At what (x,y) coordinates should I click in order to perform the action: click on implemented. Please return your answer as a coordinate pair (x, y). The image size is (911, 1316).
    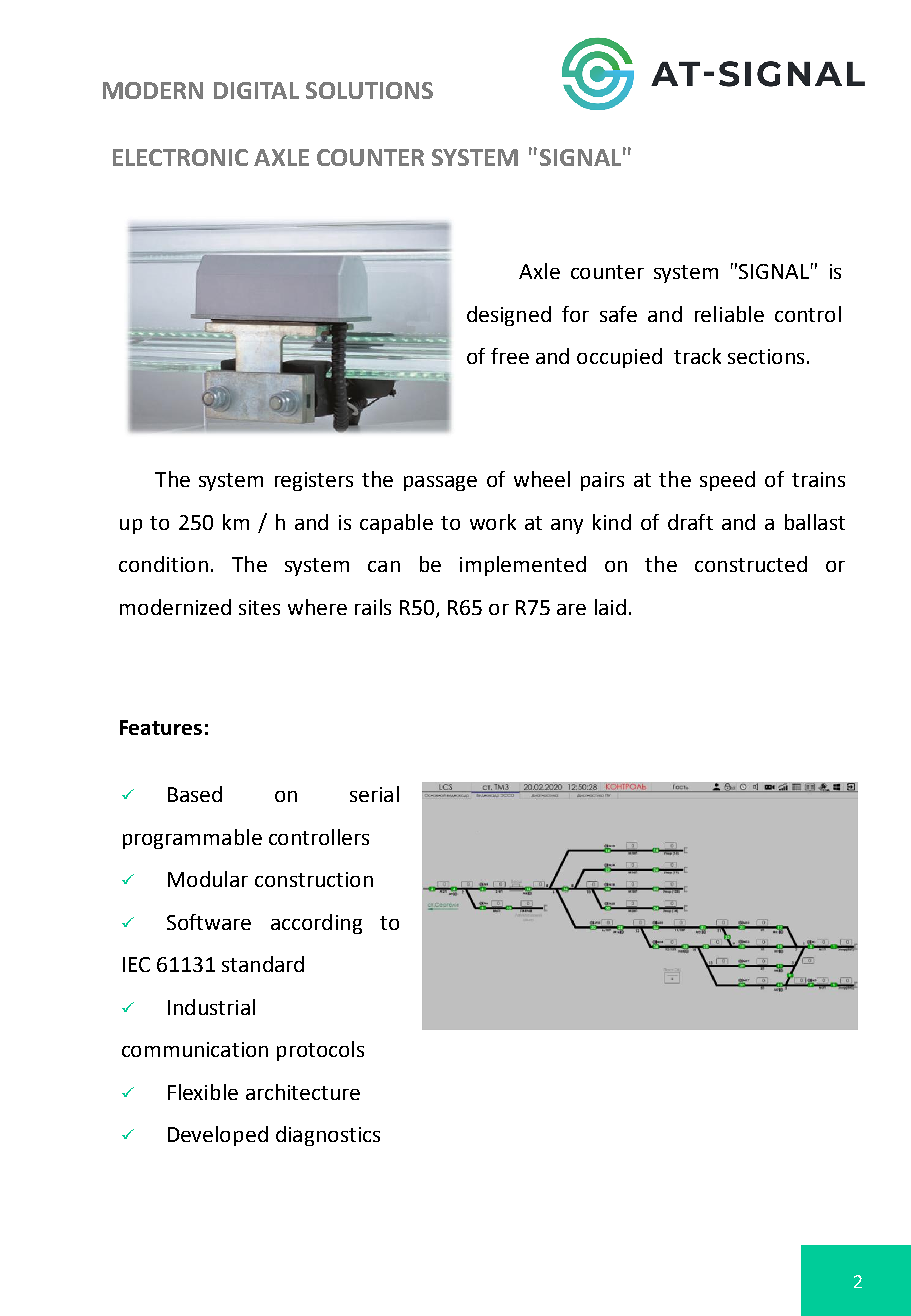
    Looking at the image, I should click on (523, 566).
